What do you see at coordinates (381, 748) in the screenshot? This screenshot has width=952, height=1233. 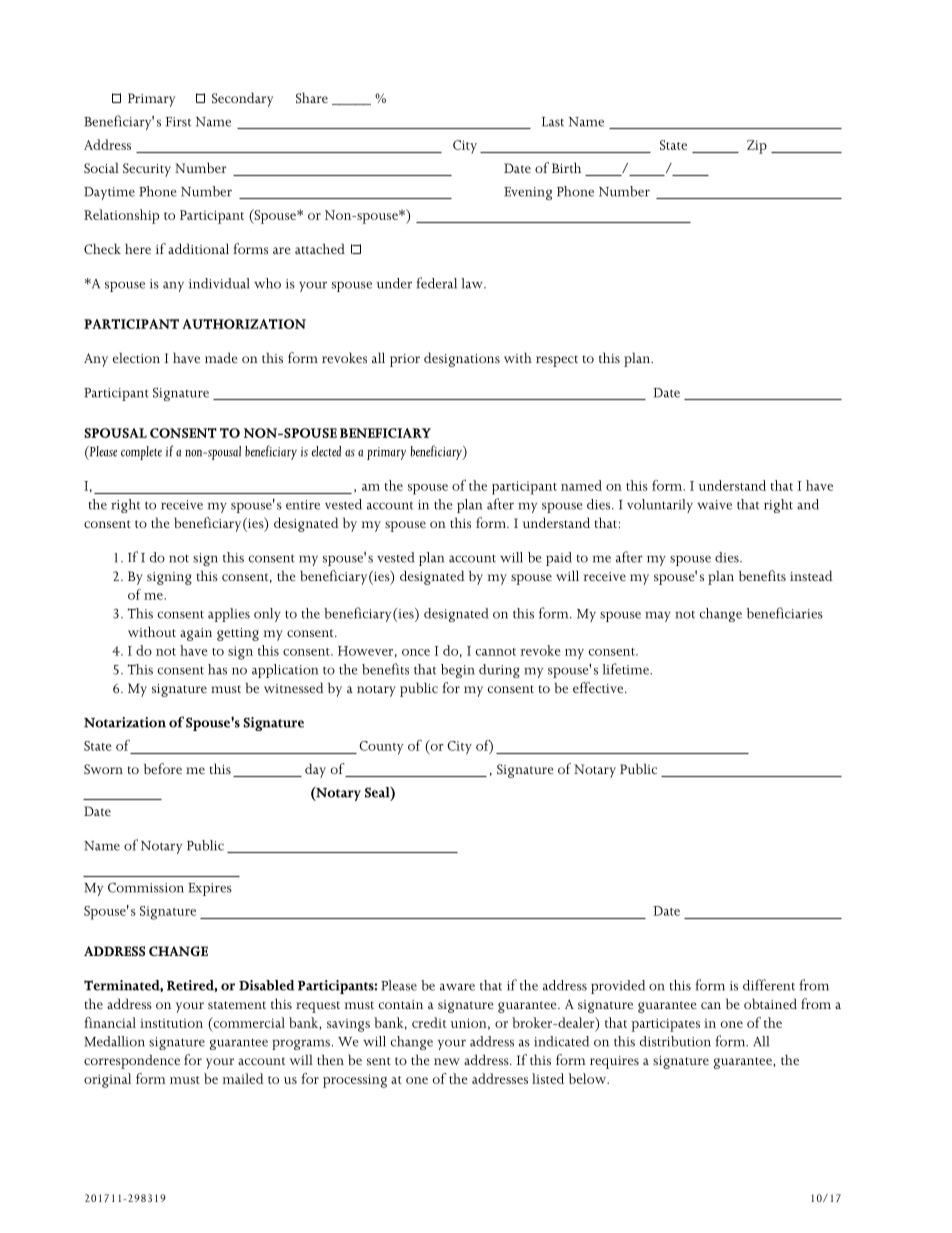 I see `County` at bounding box center [381, 748].
